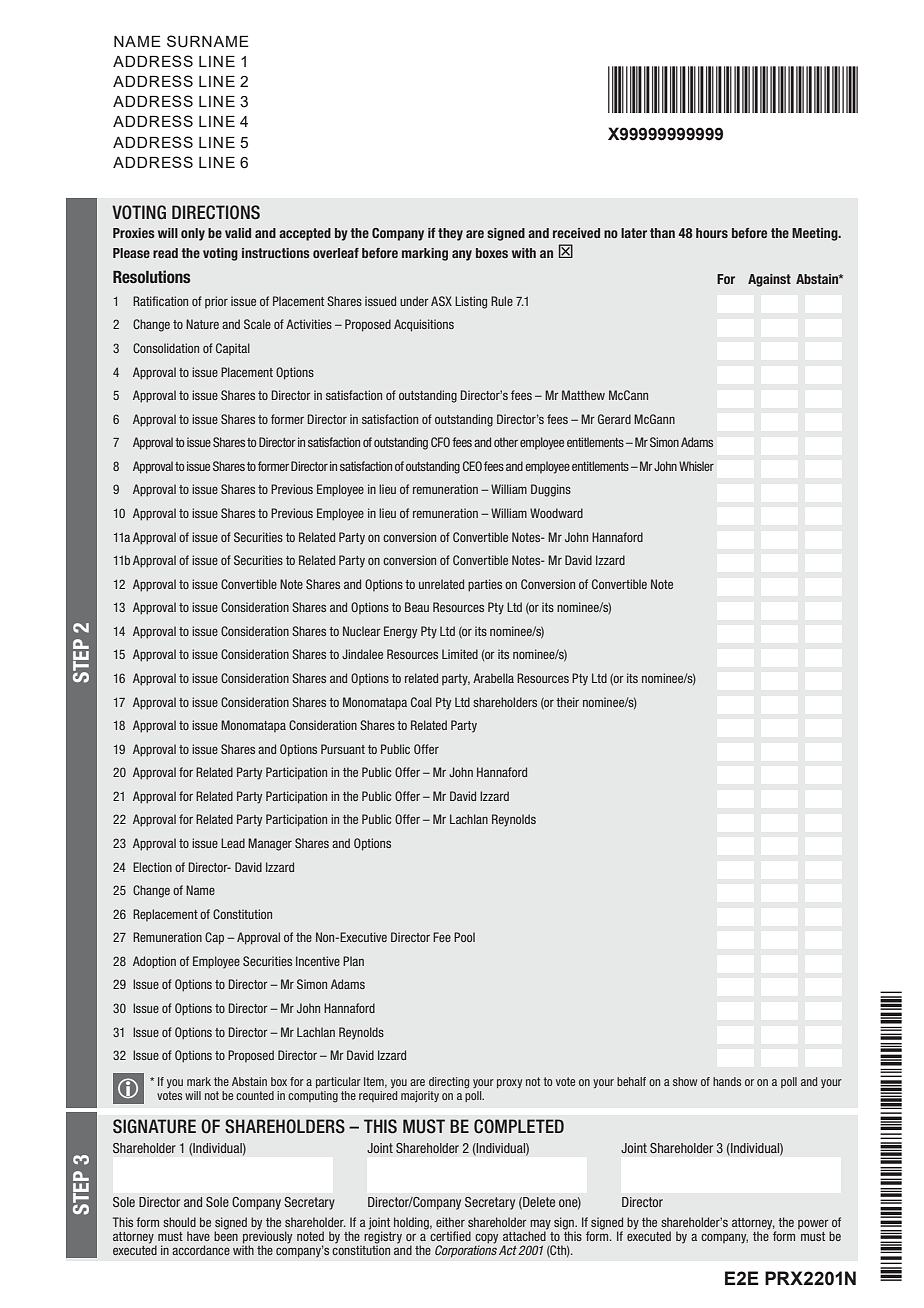 The image size is (924, 1308). Describe the element at coordinates (193, 234) in the screenshot. I see `only` at that location.
